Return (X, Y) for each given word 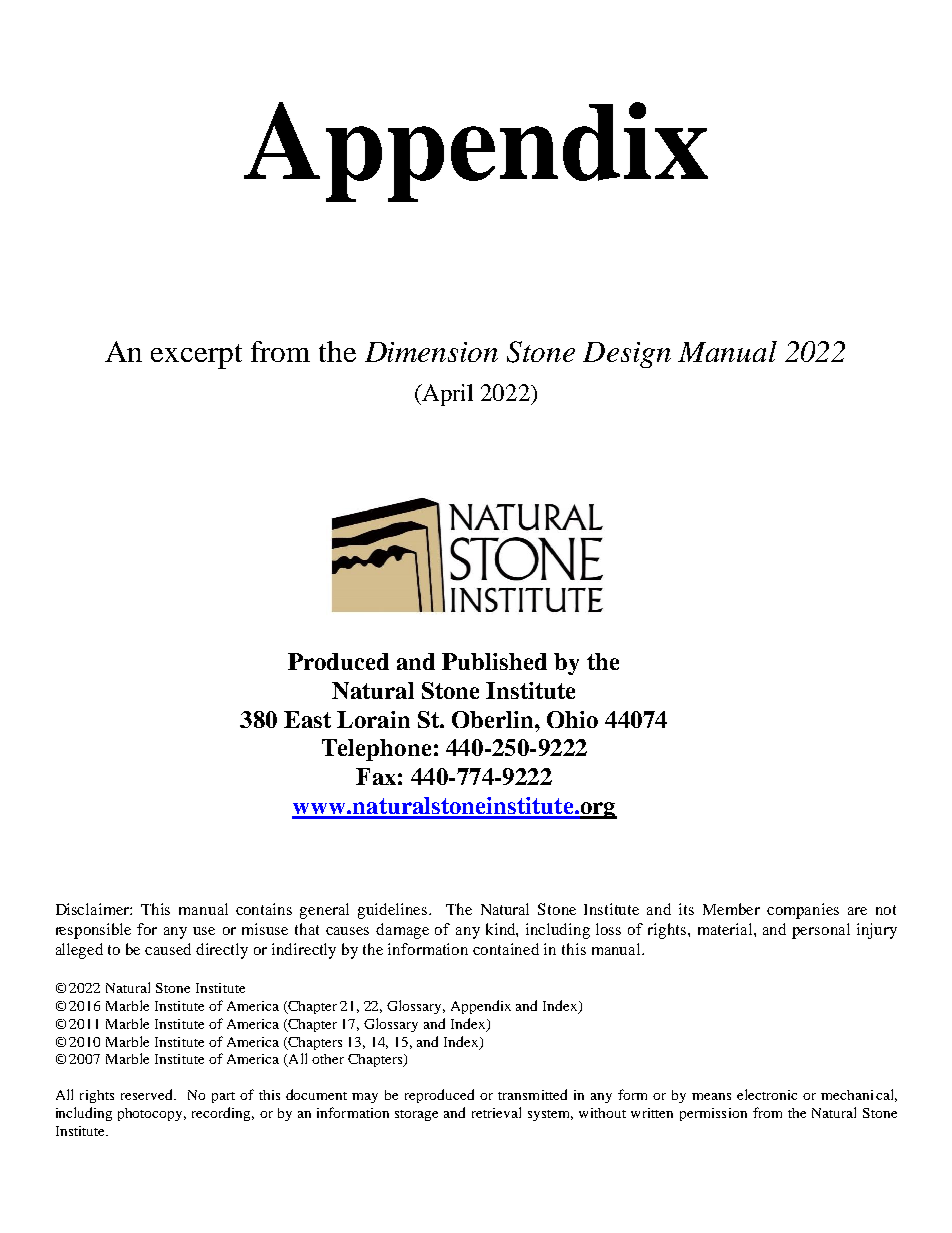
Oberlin (494, 719)
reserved (148, 1094)
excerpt (196, 356)
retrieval (496, 1112)
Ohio (572, 719)
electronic (767, 1094)
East (307, 719)
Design (627, 355)
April (446, 395)
